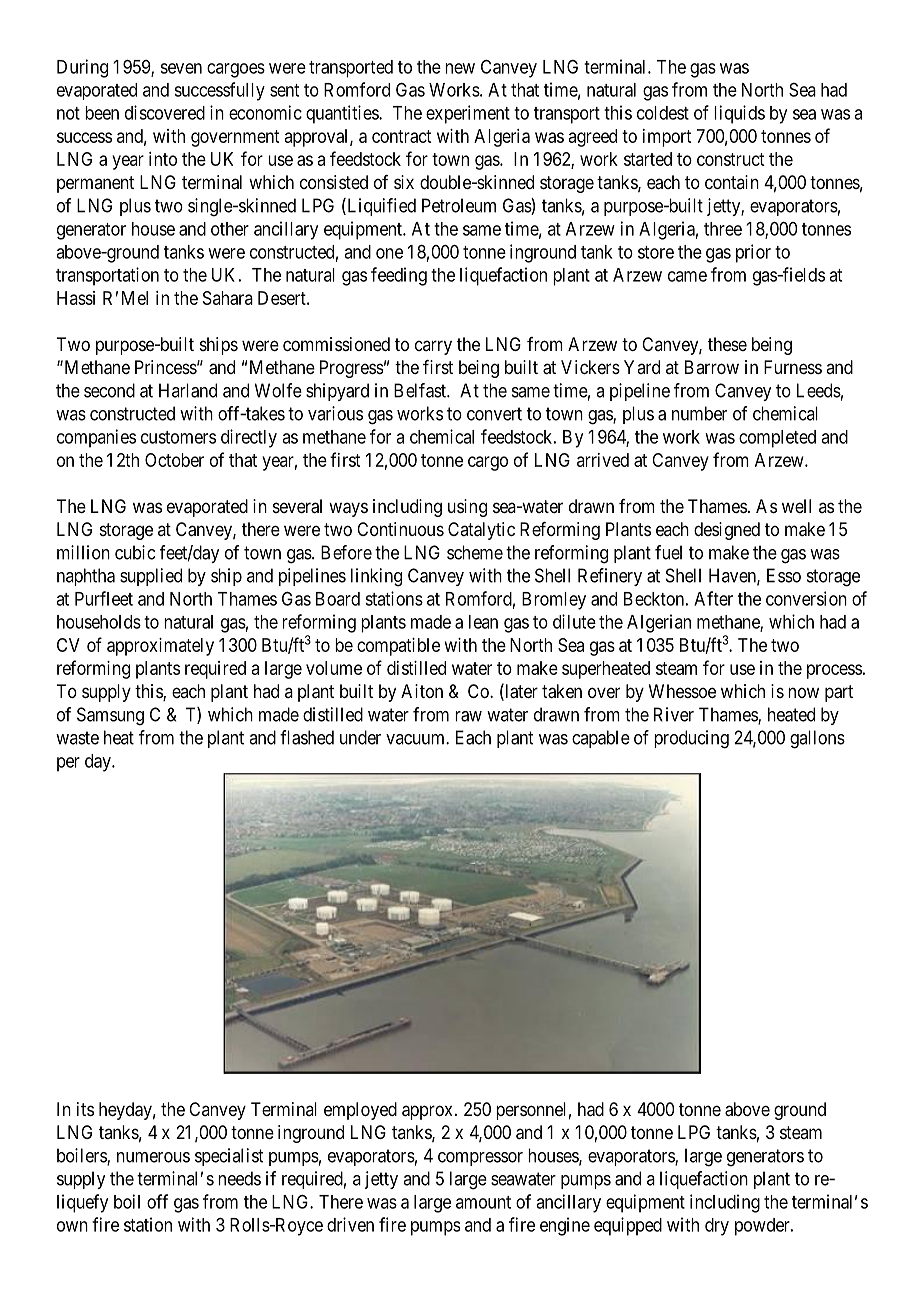 The width and height of the screenshot is (924, 1308). What do you see at coordinates (691, 739) in the screenshot?
I see `producing` at bounding box center [691, 739].
